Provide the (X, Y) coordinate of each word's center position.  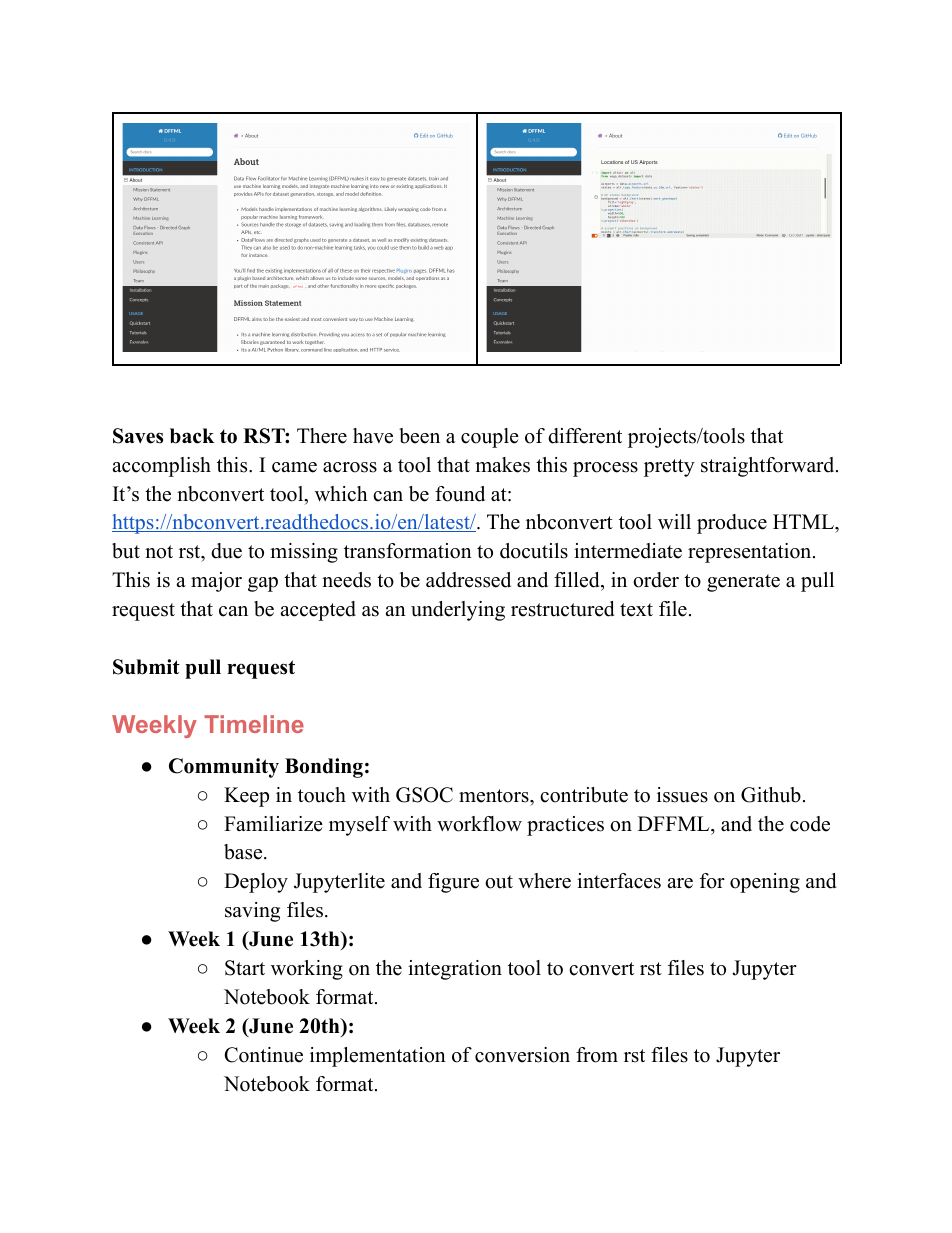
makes (502, 465)
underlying (458, 611)
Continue (264, 1055)
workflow (479, 824)
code (810, 824)
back (192, 436)
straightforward (769, 467)
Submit (146, 667)
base (244, 852)
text (636, 610)
